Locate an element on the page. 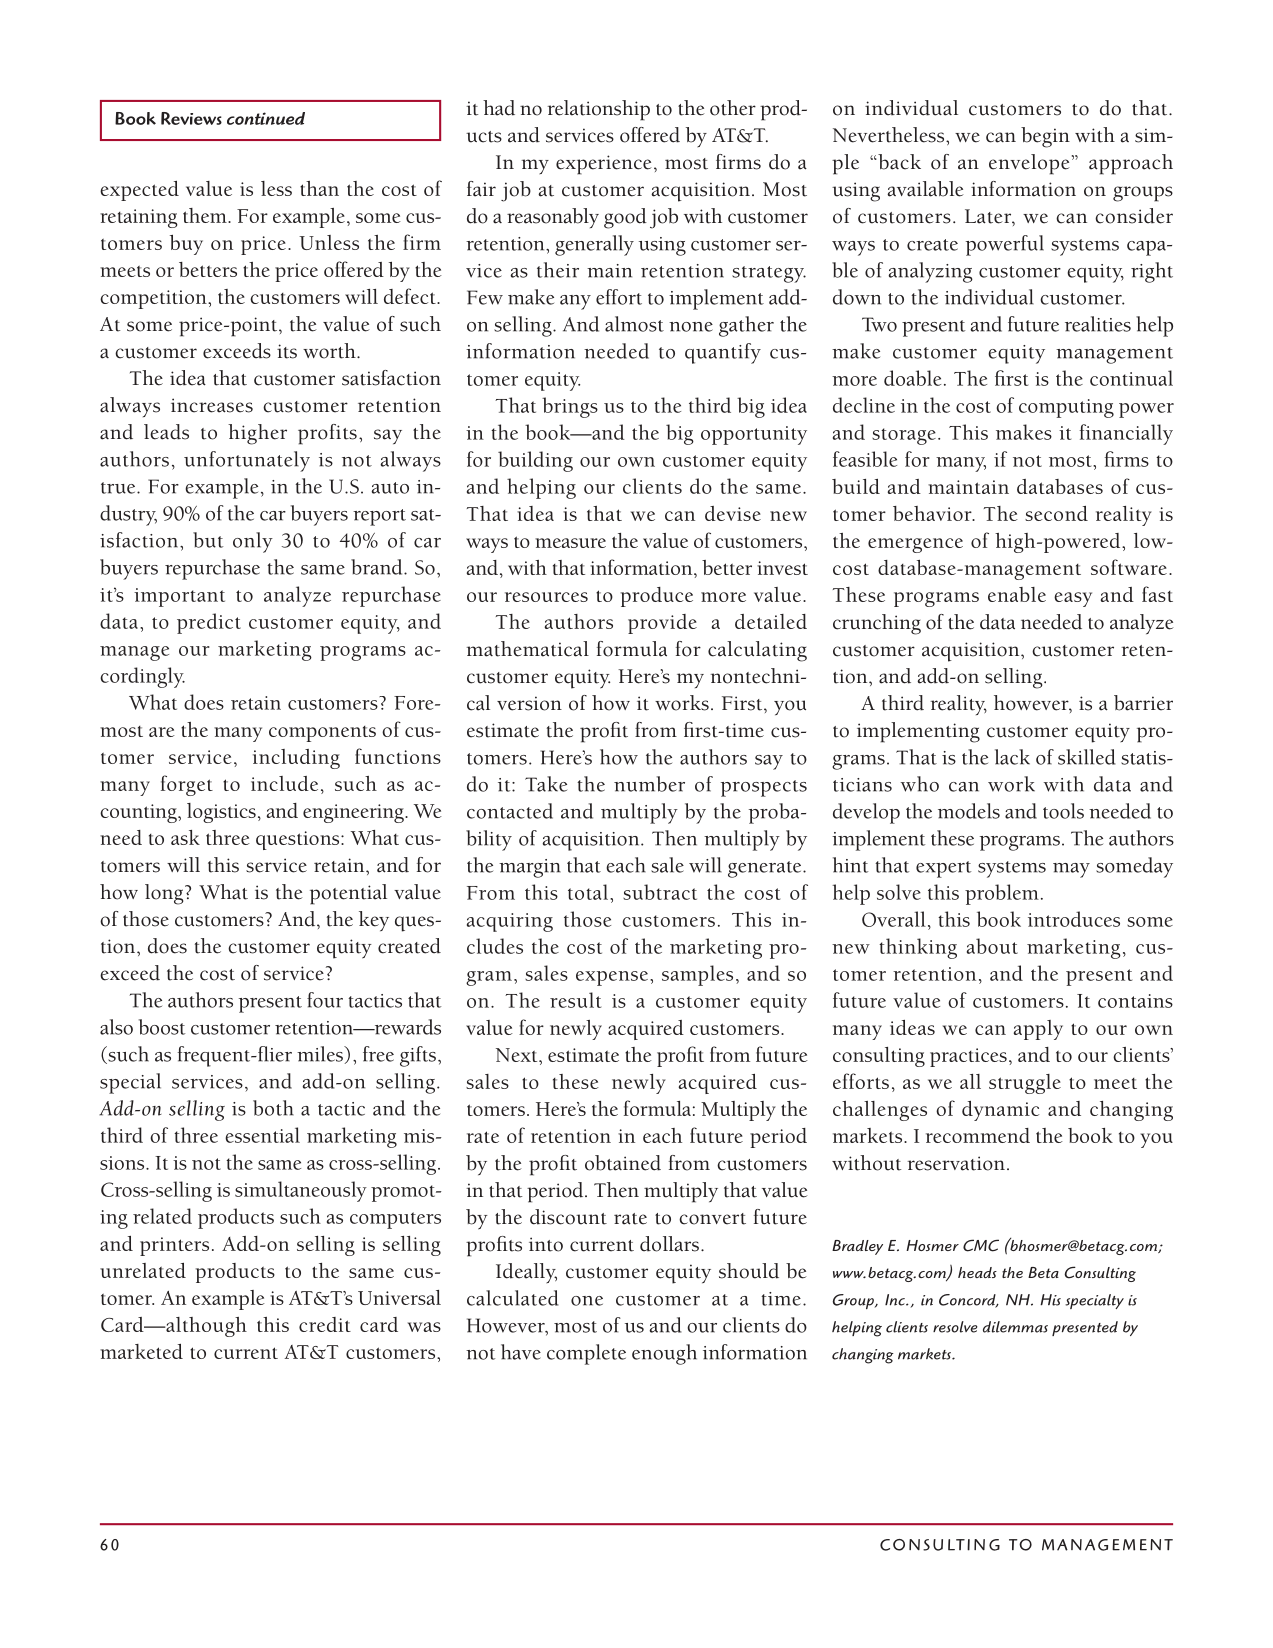 The width and height of the document is (1273, 1648). begin is located at coordinates (1045, 137).
